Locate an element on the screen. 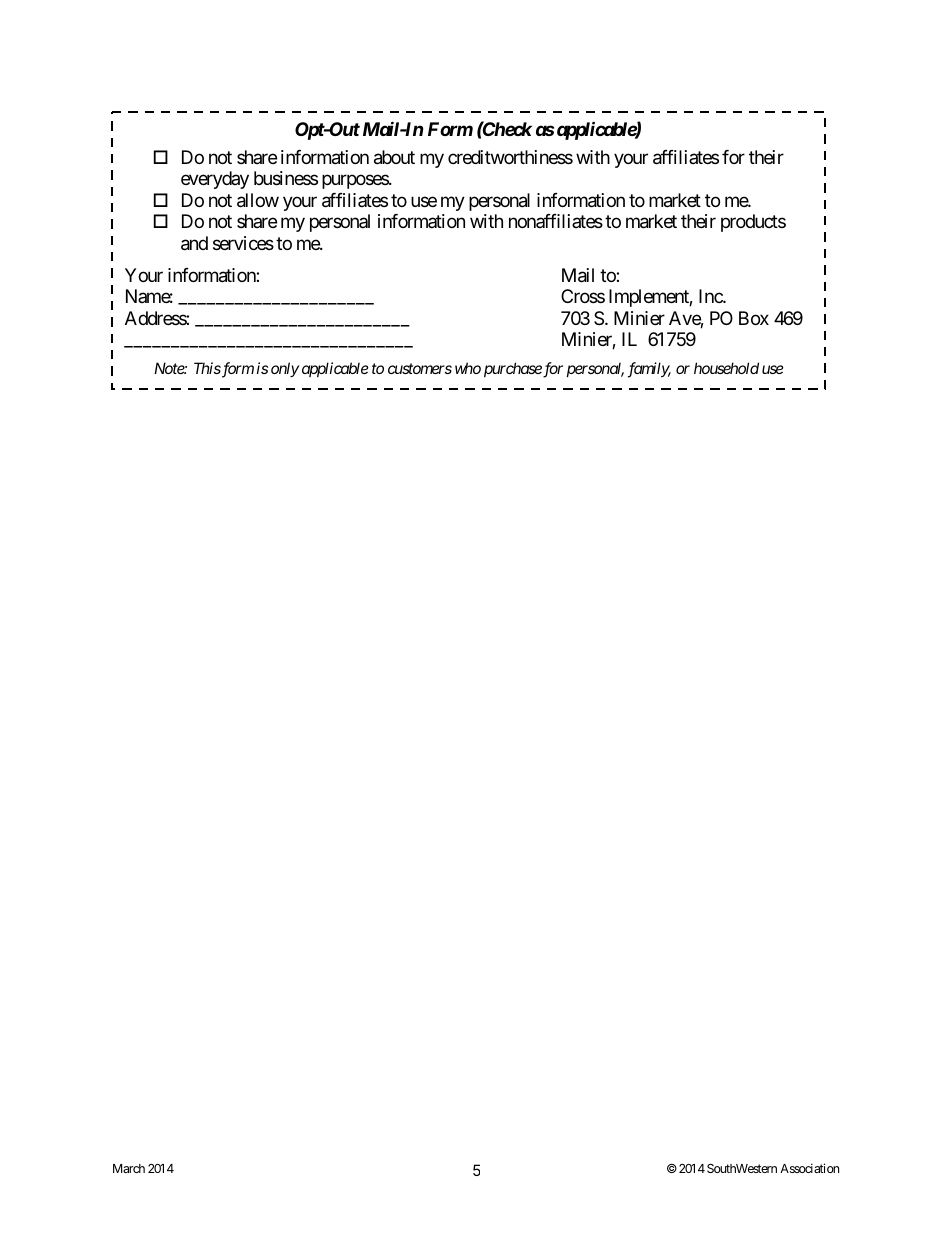 The width and height of the screenshot is (952, 1233). everyday is located at coordinates (215, 180).
